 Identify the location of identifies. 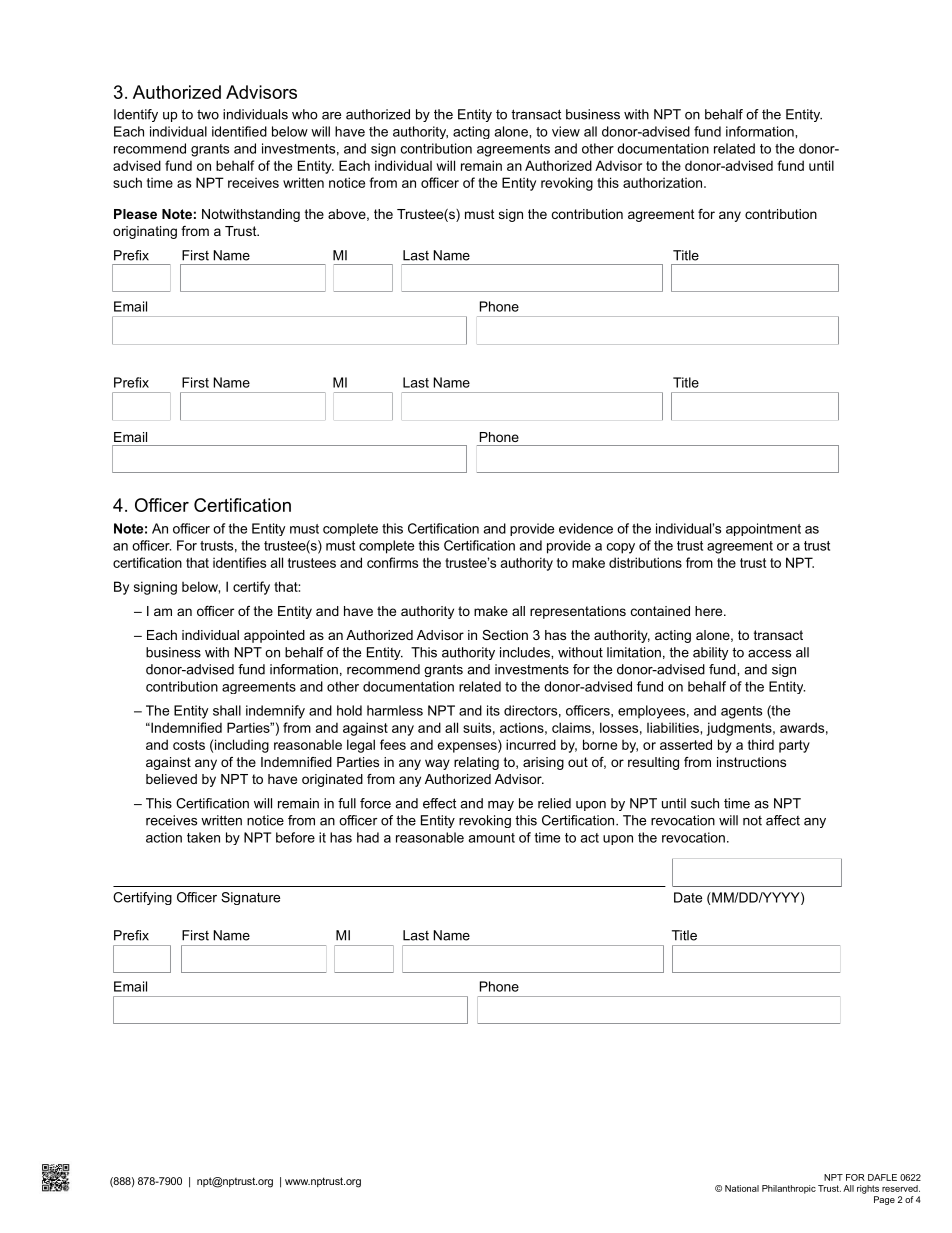
(239, 562).
